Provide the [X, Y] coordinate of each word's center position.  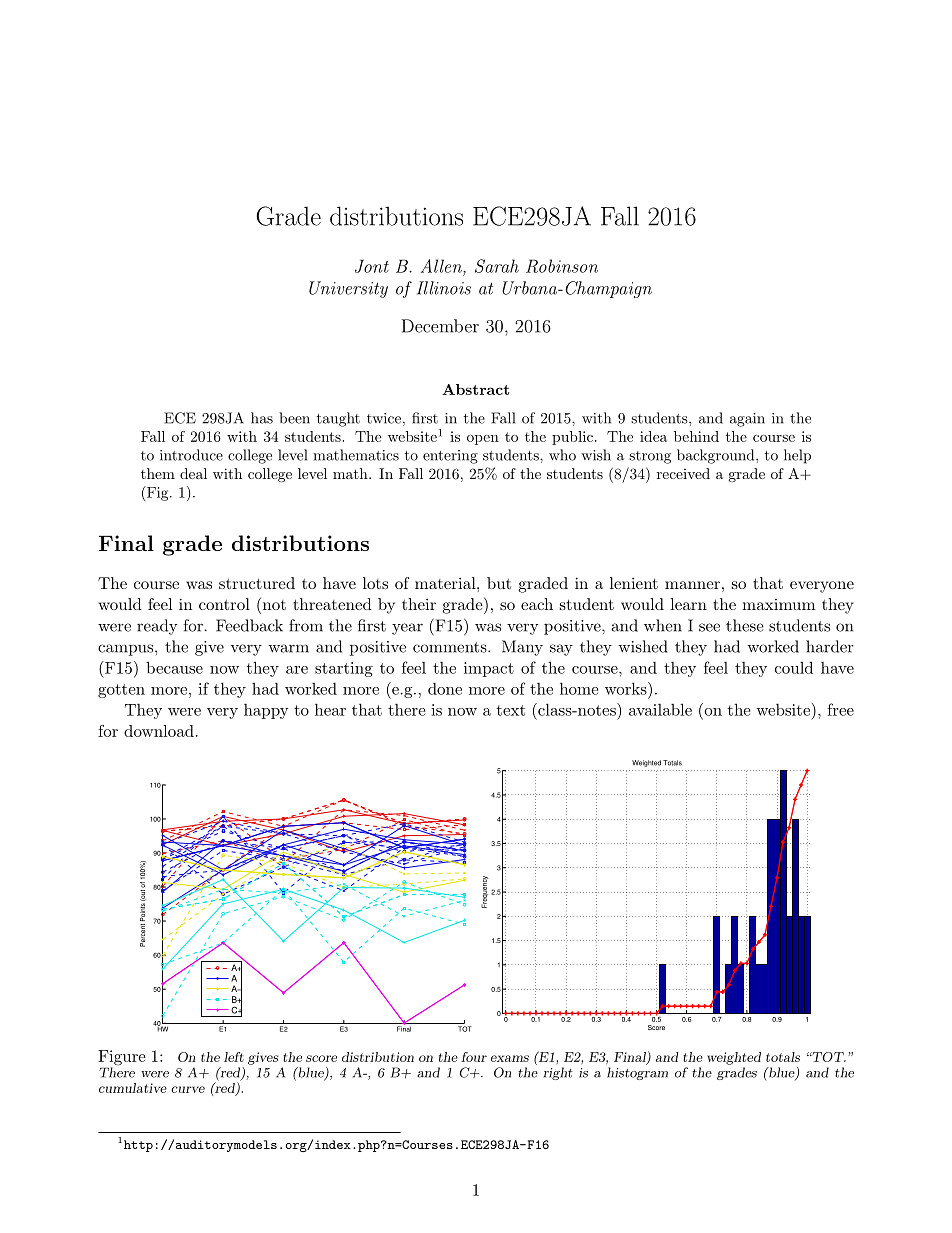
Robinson [562, 266]
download [159, 731]
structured [257, 583]
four [474, 1057]
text [511, 710]
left [234, 1057]
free [840, 709]
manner [692, 585]
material [446, 583]
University [348, 289]
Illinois [444, 288]
